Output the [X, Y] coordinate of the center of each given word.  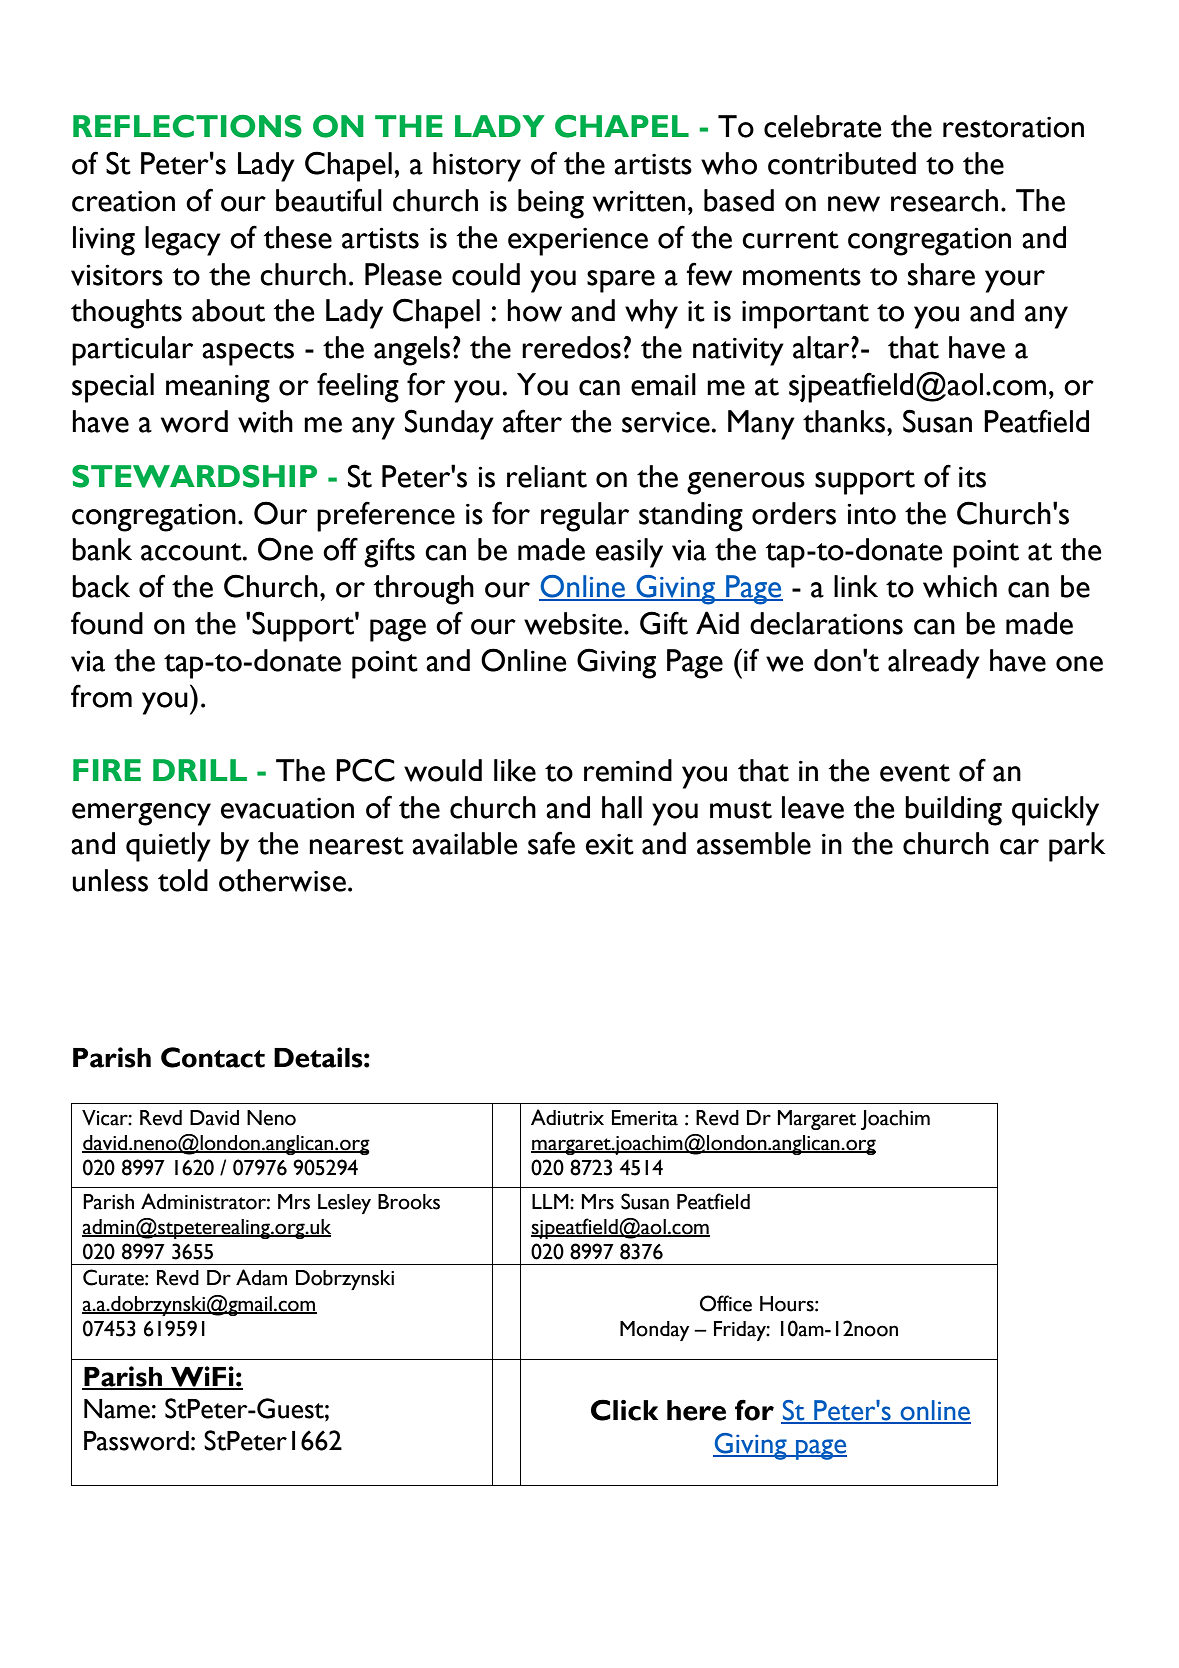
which [960, 586]
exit [610, 844]
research [944, 200]
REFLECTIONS [187, 126]
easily [629, 553]
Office [726, 1303]
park [1077, 847]
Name [117, 1409]
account [192, 552]
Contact [213, 1057]
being [551, 204]
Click [624, 1410]
